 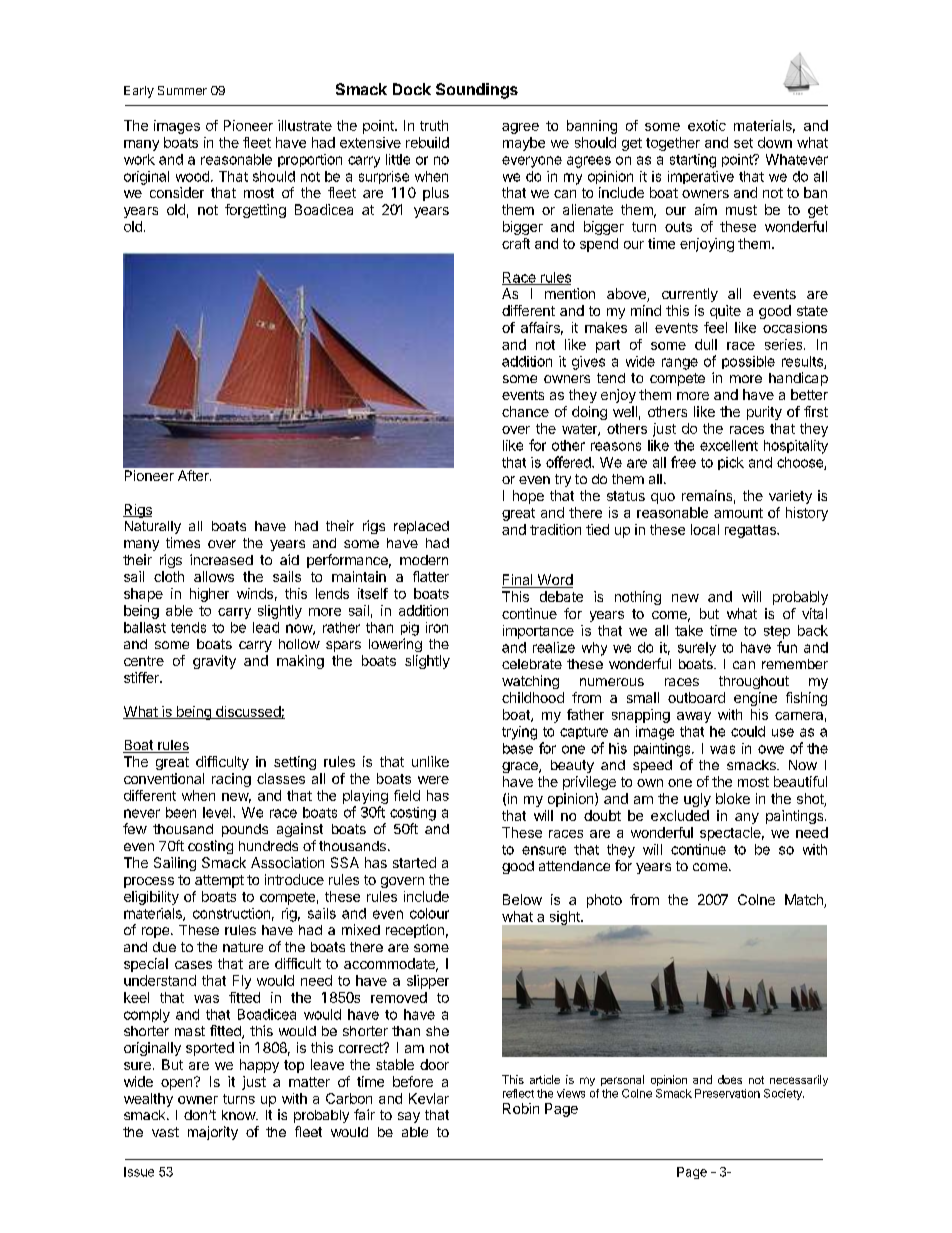 What do you see at coordinates (727, 1093) in the screenshot?
I see `Preservation` at bounding box center [727, 1093].
